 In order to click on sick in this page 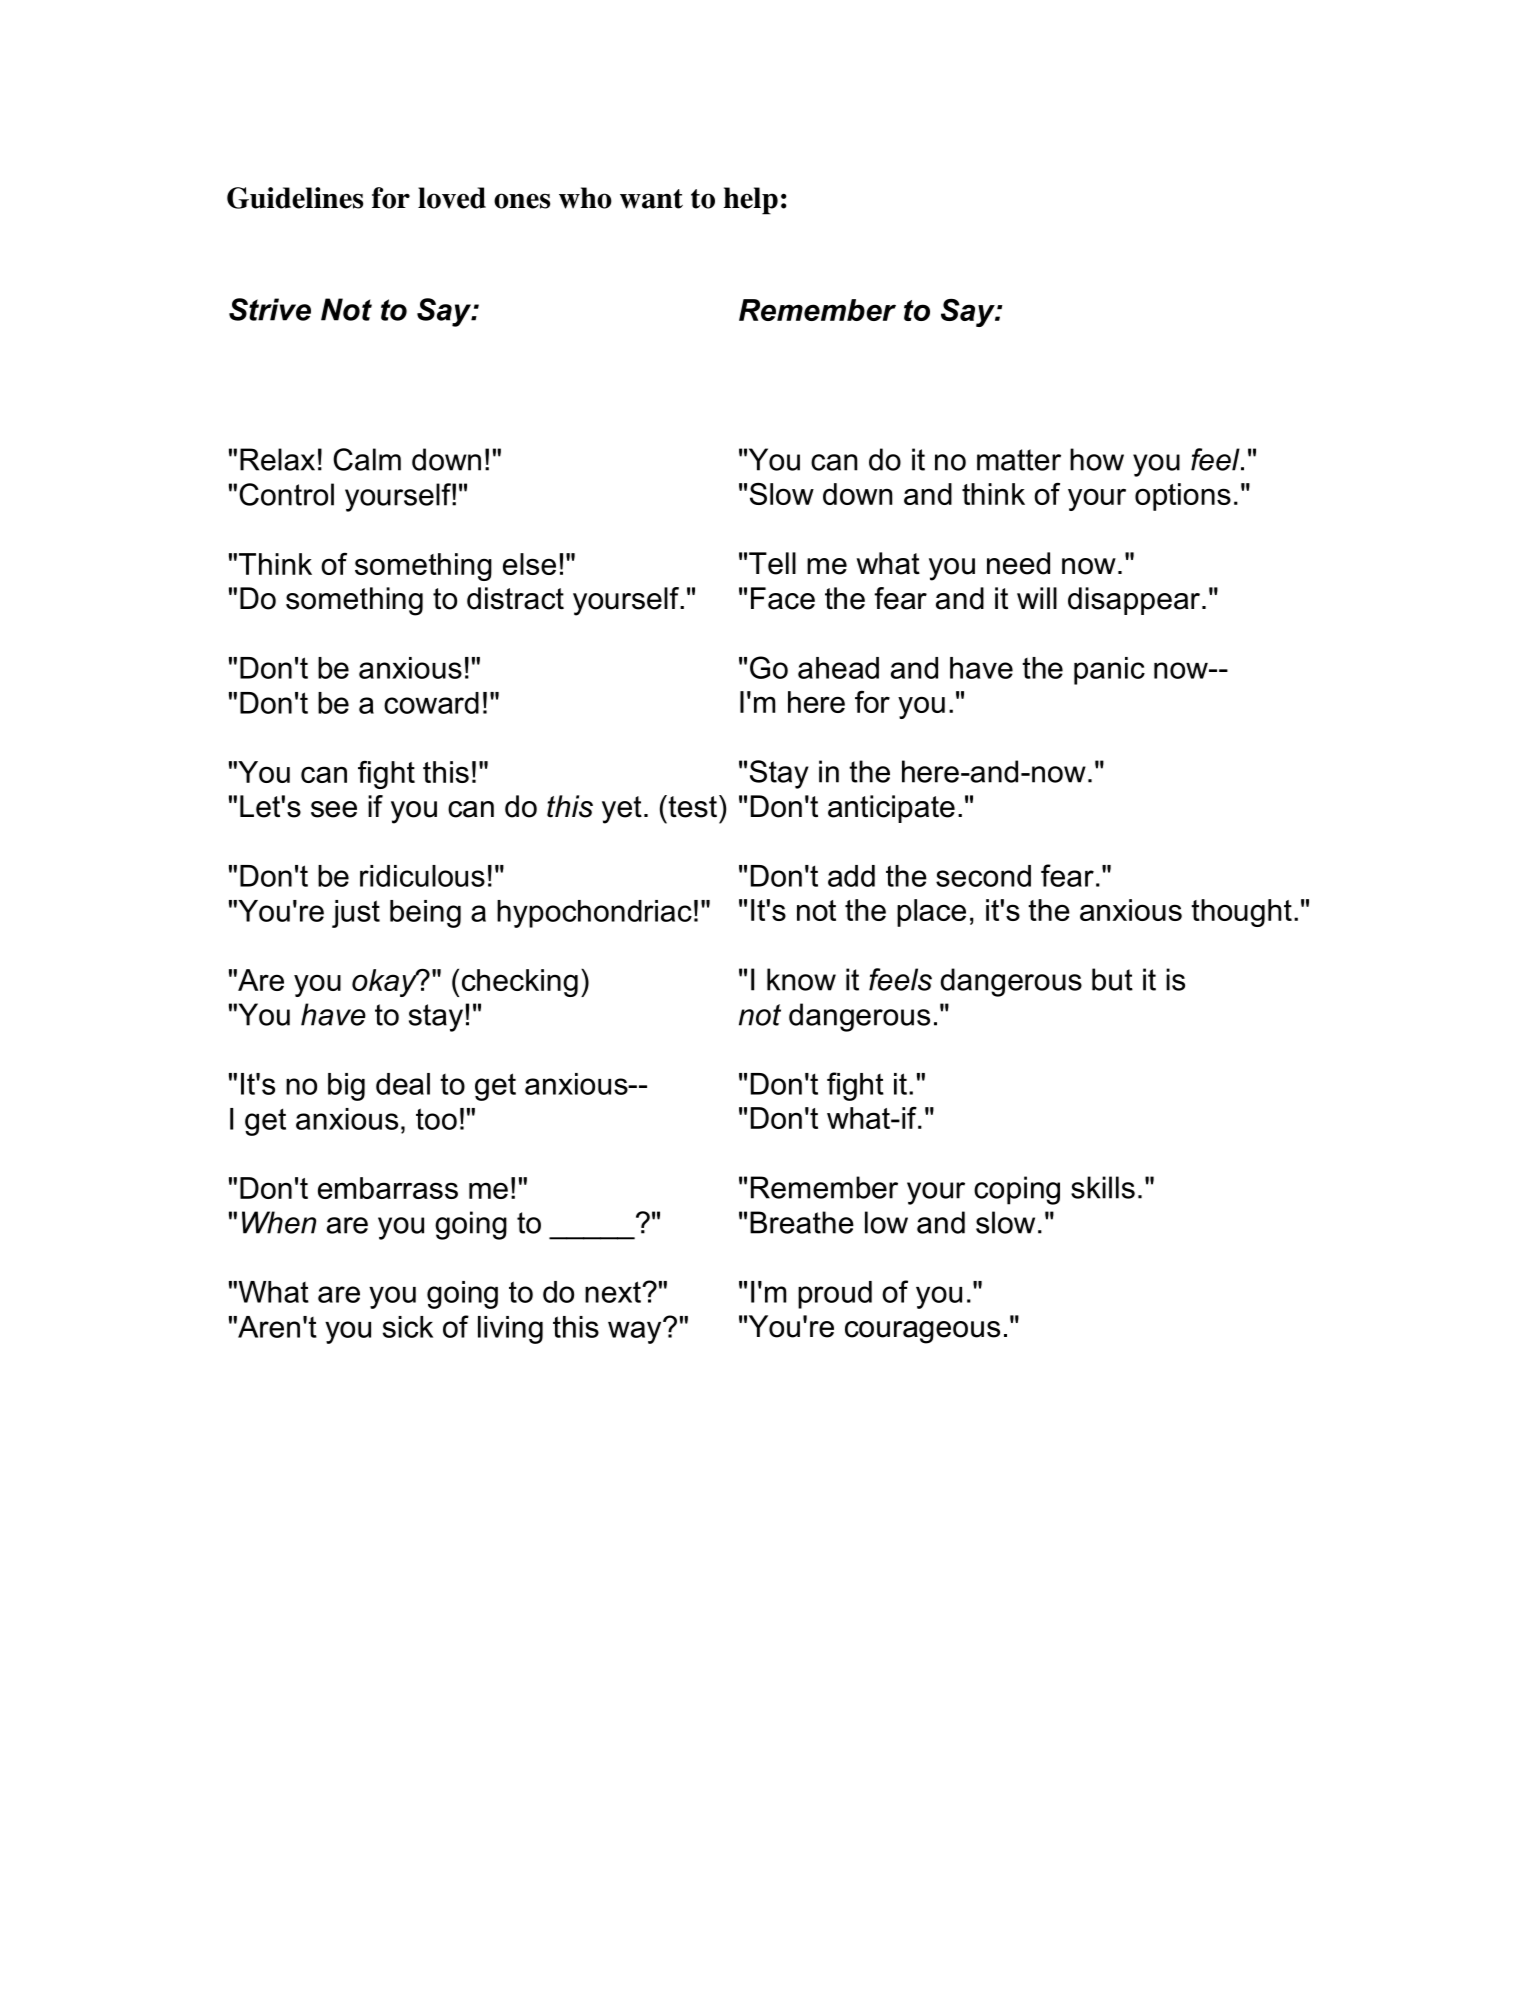, I will do `click(408, 1327)`.
